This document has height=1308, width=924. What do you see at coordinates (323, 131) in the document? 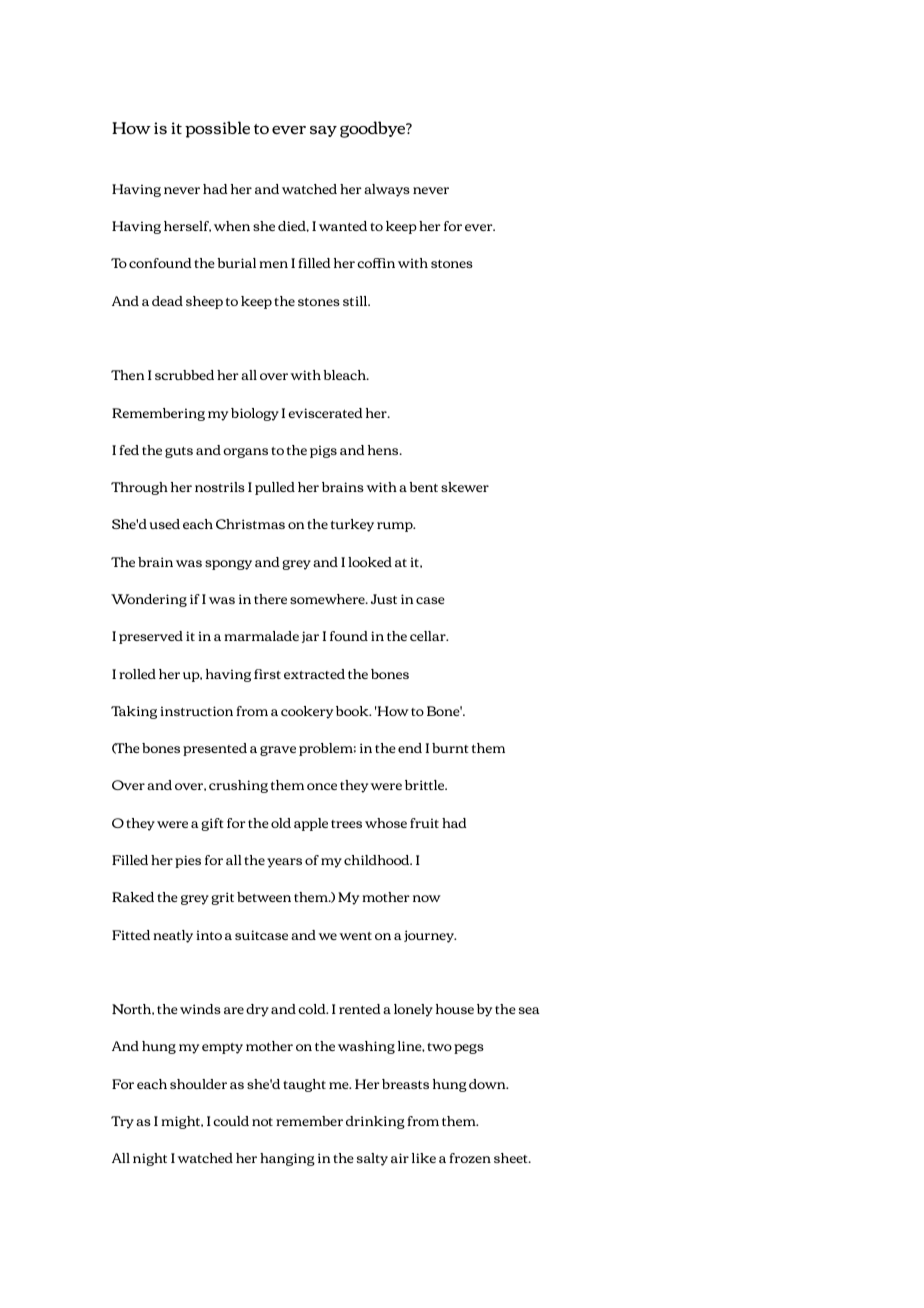
I see `say` at bounding box center [323, 131].
